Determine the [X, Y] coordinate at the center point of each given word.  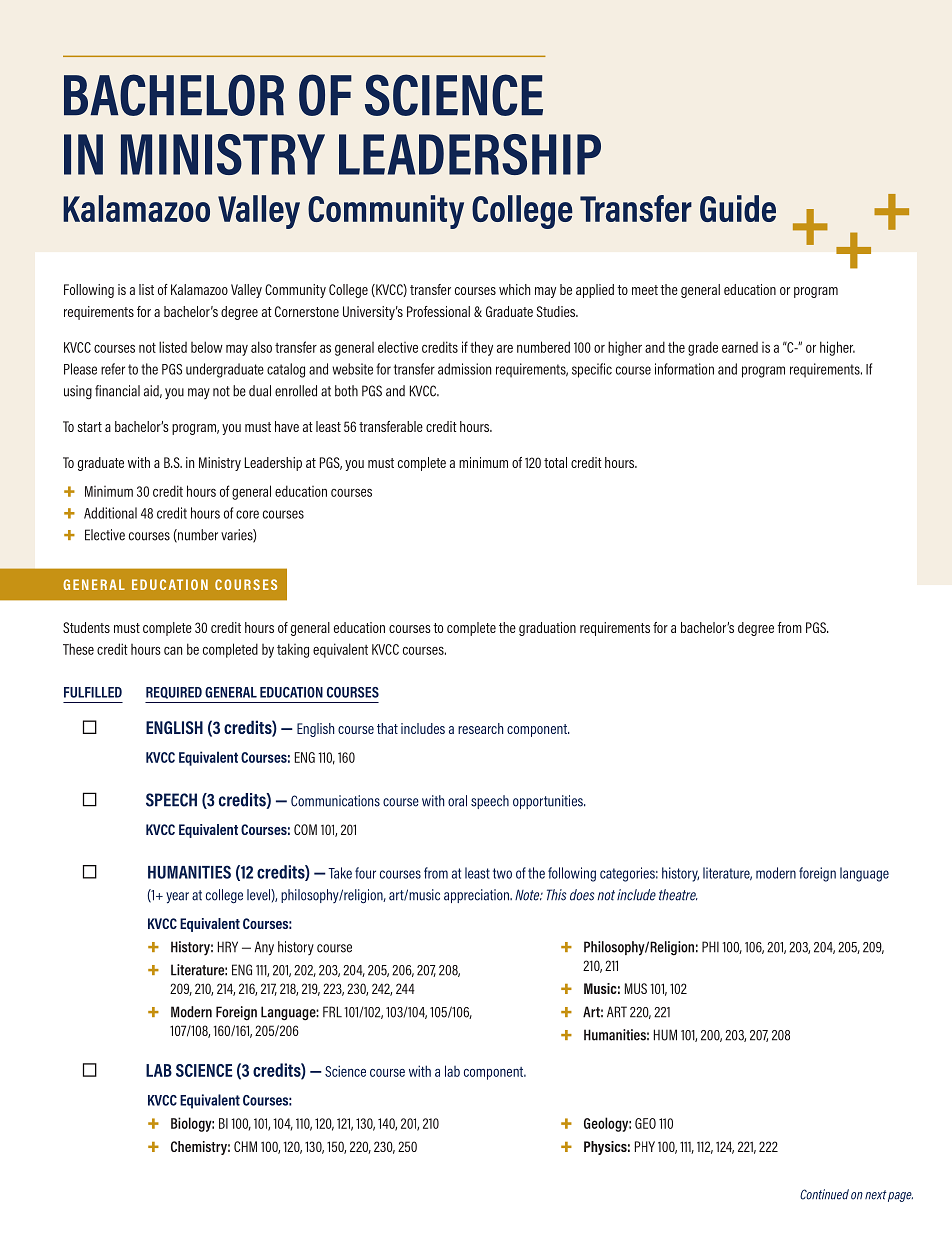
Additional [110, 513]
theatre [678, 895]
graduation [547, 629]
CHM [245, 1146]
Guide [738, 208]
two [502, 873]
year [177, 898]
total [555, 462]
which [514, 289]
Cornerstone [307, 311]
